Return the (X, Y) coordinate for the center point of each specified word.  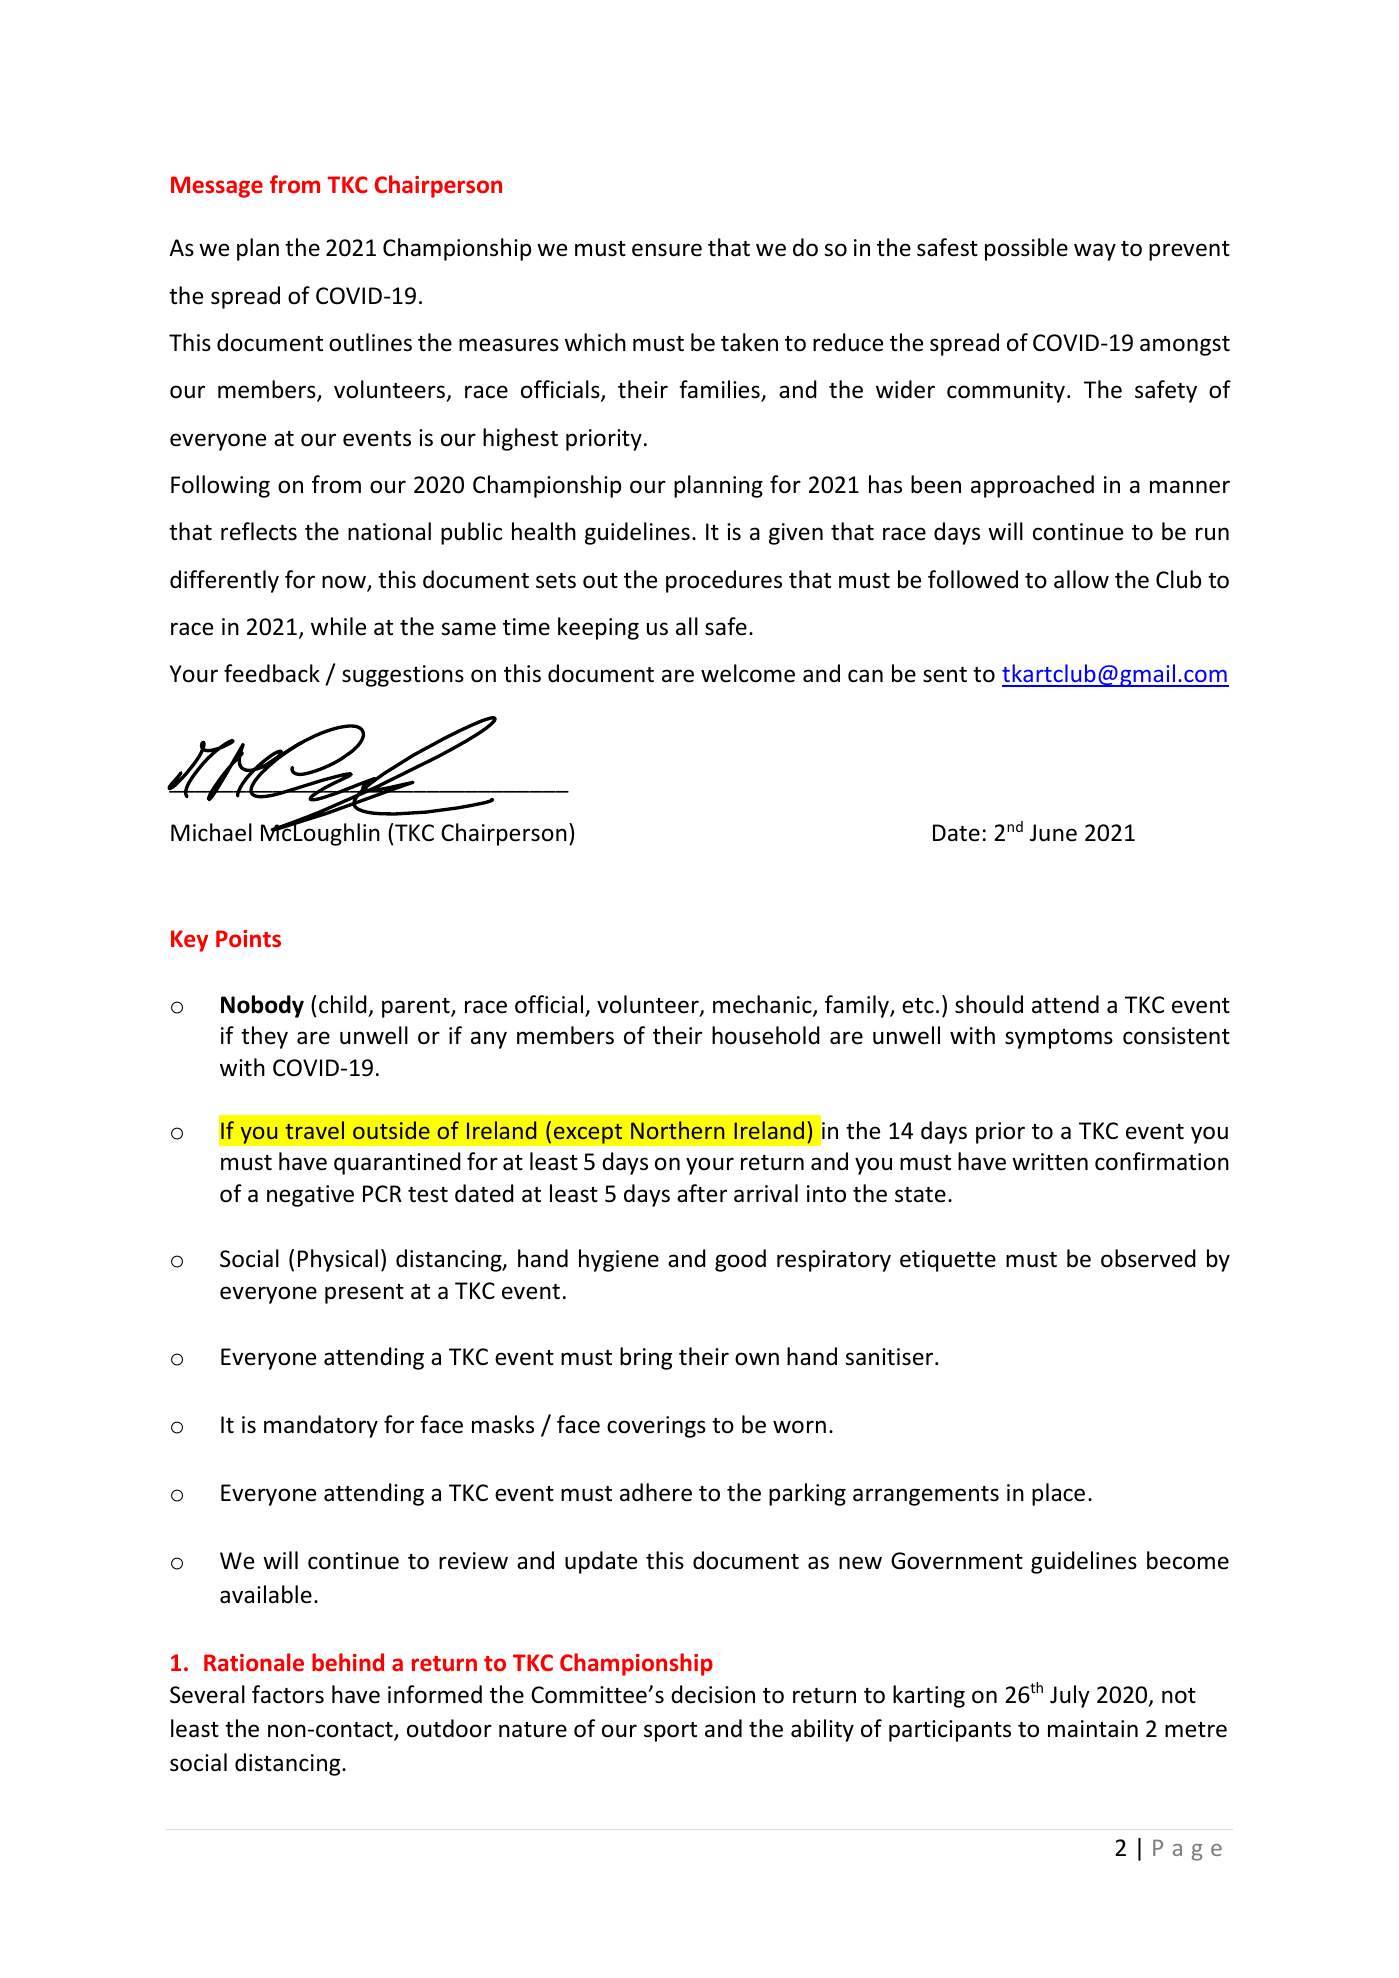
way (1095, 252)
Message (217, 187)
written (1050, 1162)
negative (310, 1196)
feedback (272, 673)
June (1053, 833)
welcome (748, 673)
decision (713, 1694)
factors (288, 1694)
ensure (667, 250)
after (702, 1193)
